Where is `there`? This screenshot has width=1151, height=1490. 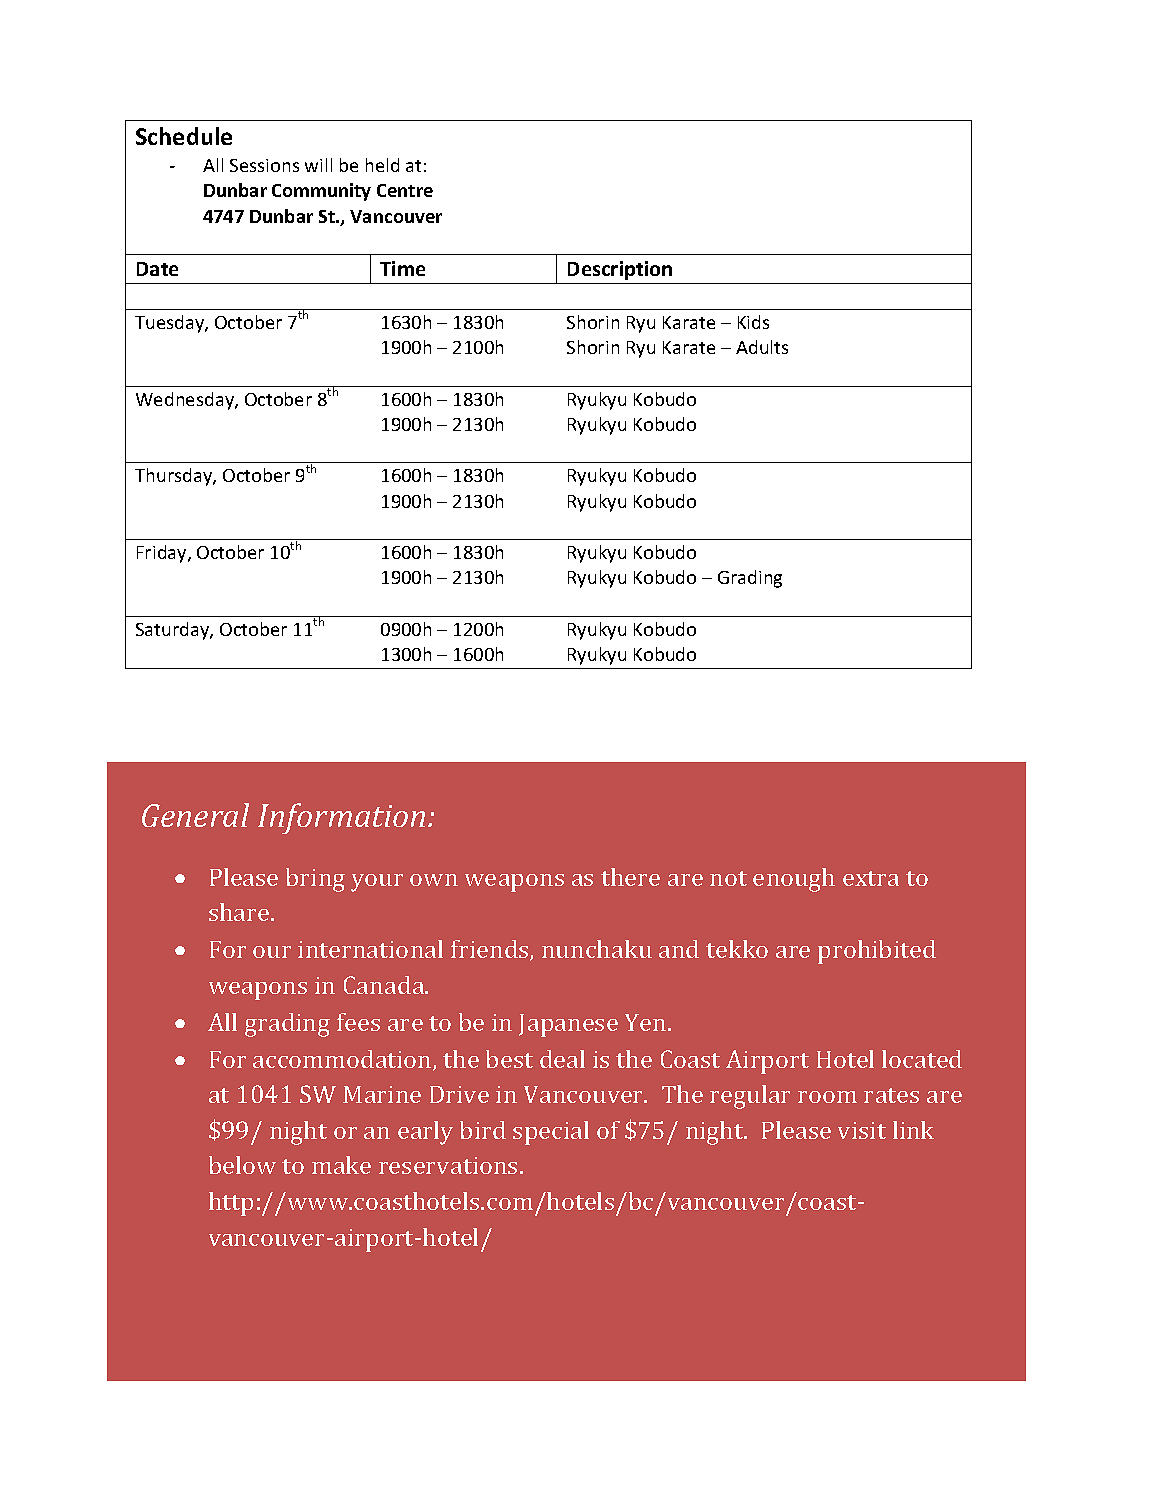
there is located at coordinates (630, 877).
